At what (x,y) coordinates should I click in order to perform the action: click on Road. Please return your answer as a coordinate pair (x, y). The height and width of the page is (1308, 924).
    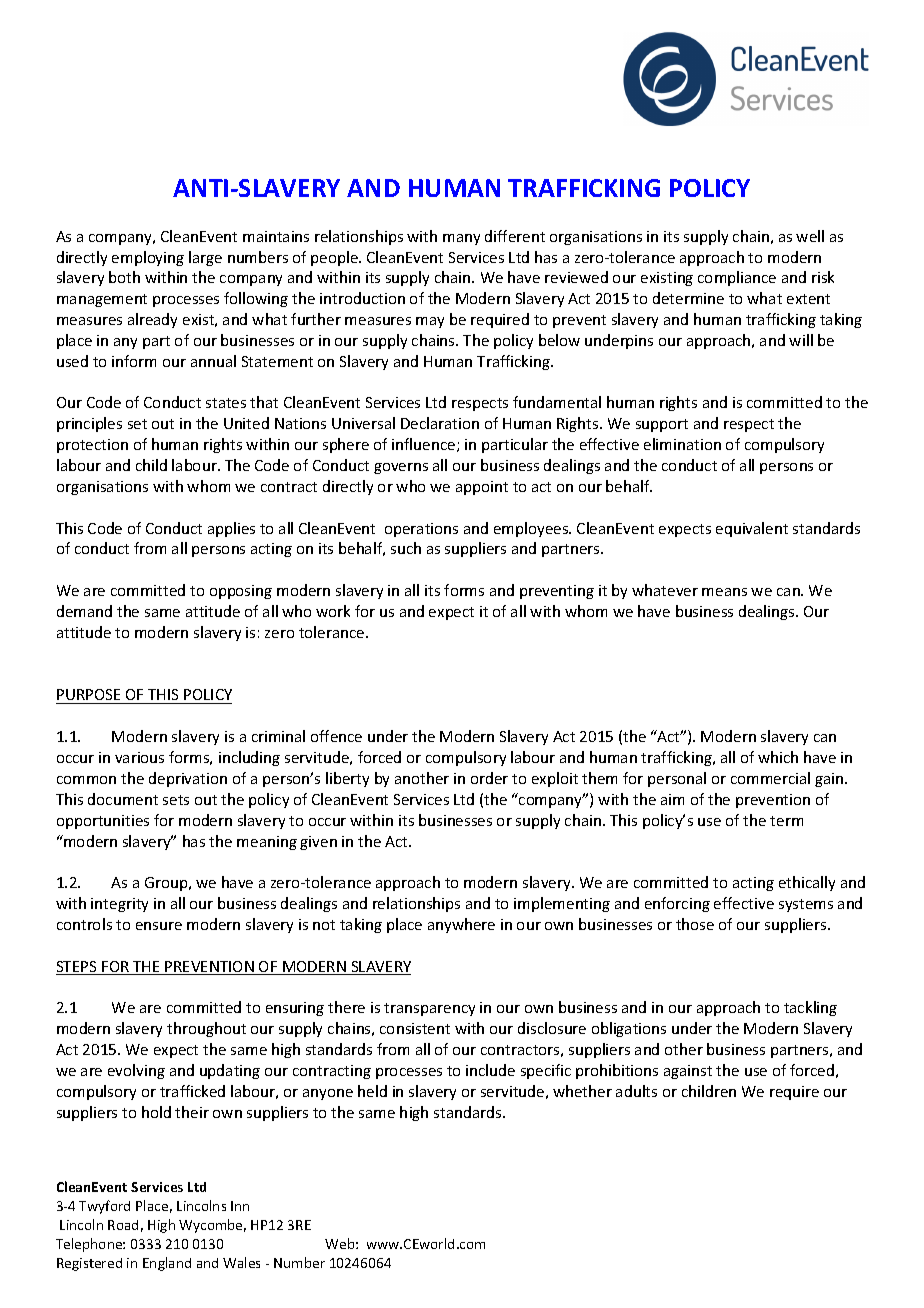
    Looking at the image, I should click on (123, 1225).
